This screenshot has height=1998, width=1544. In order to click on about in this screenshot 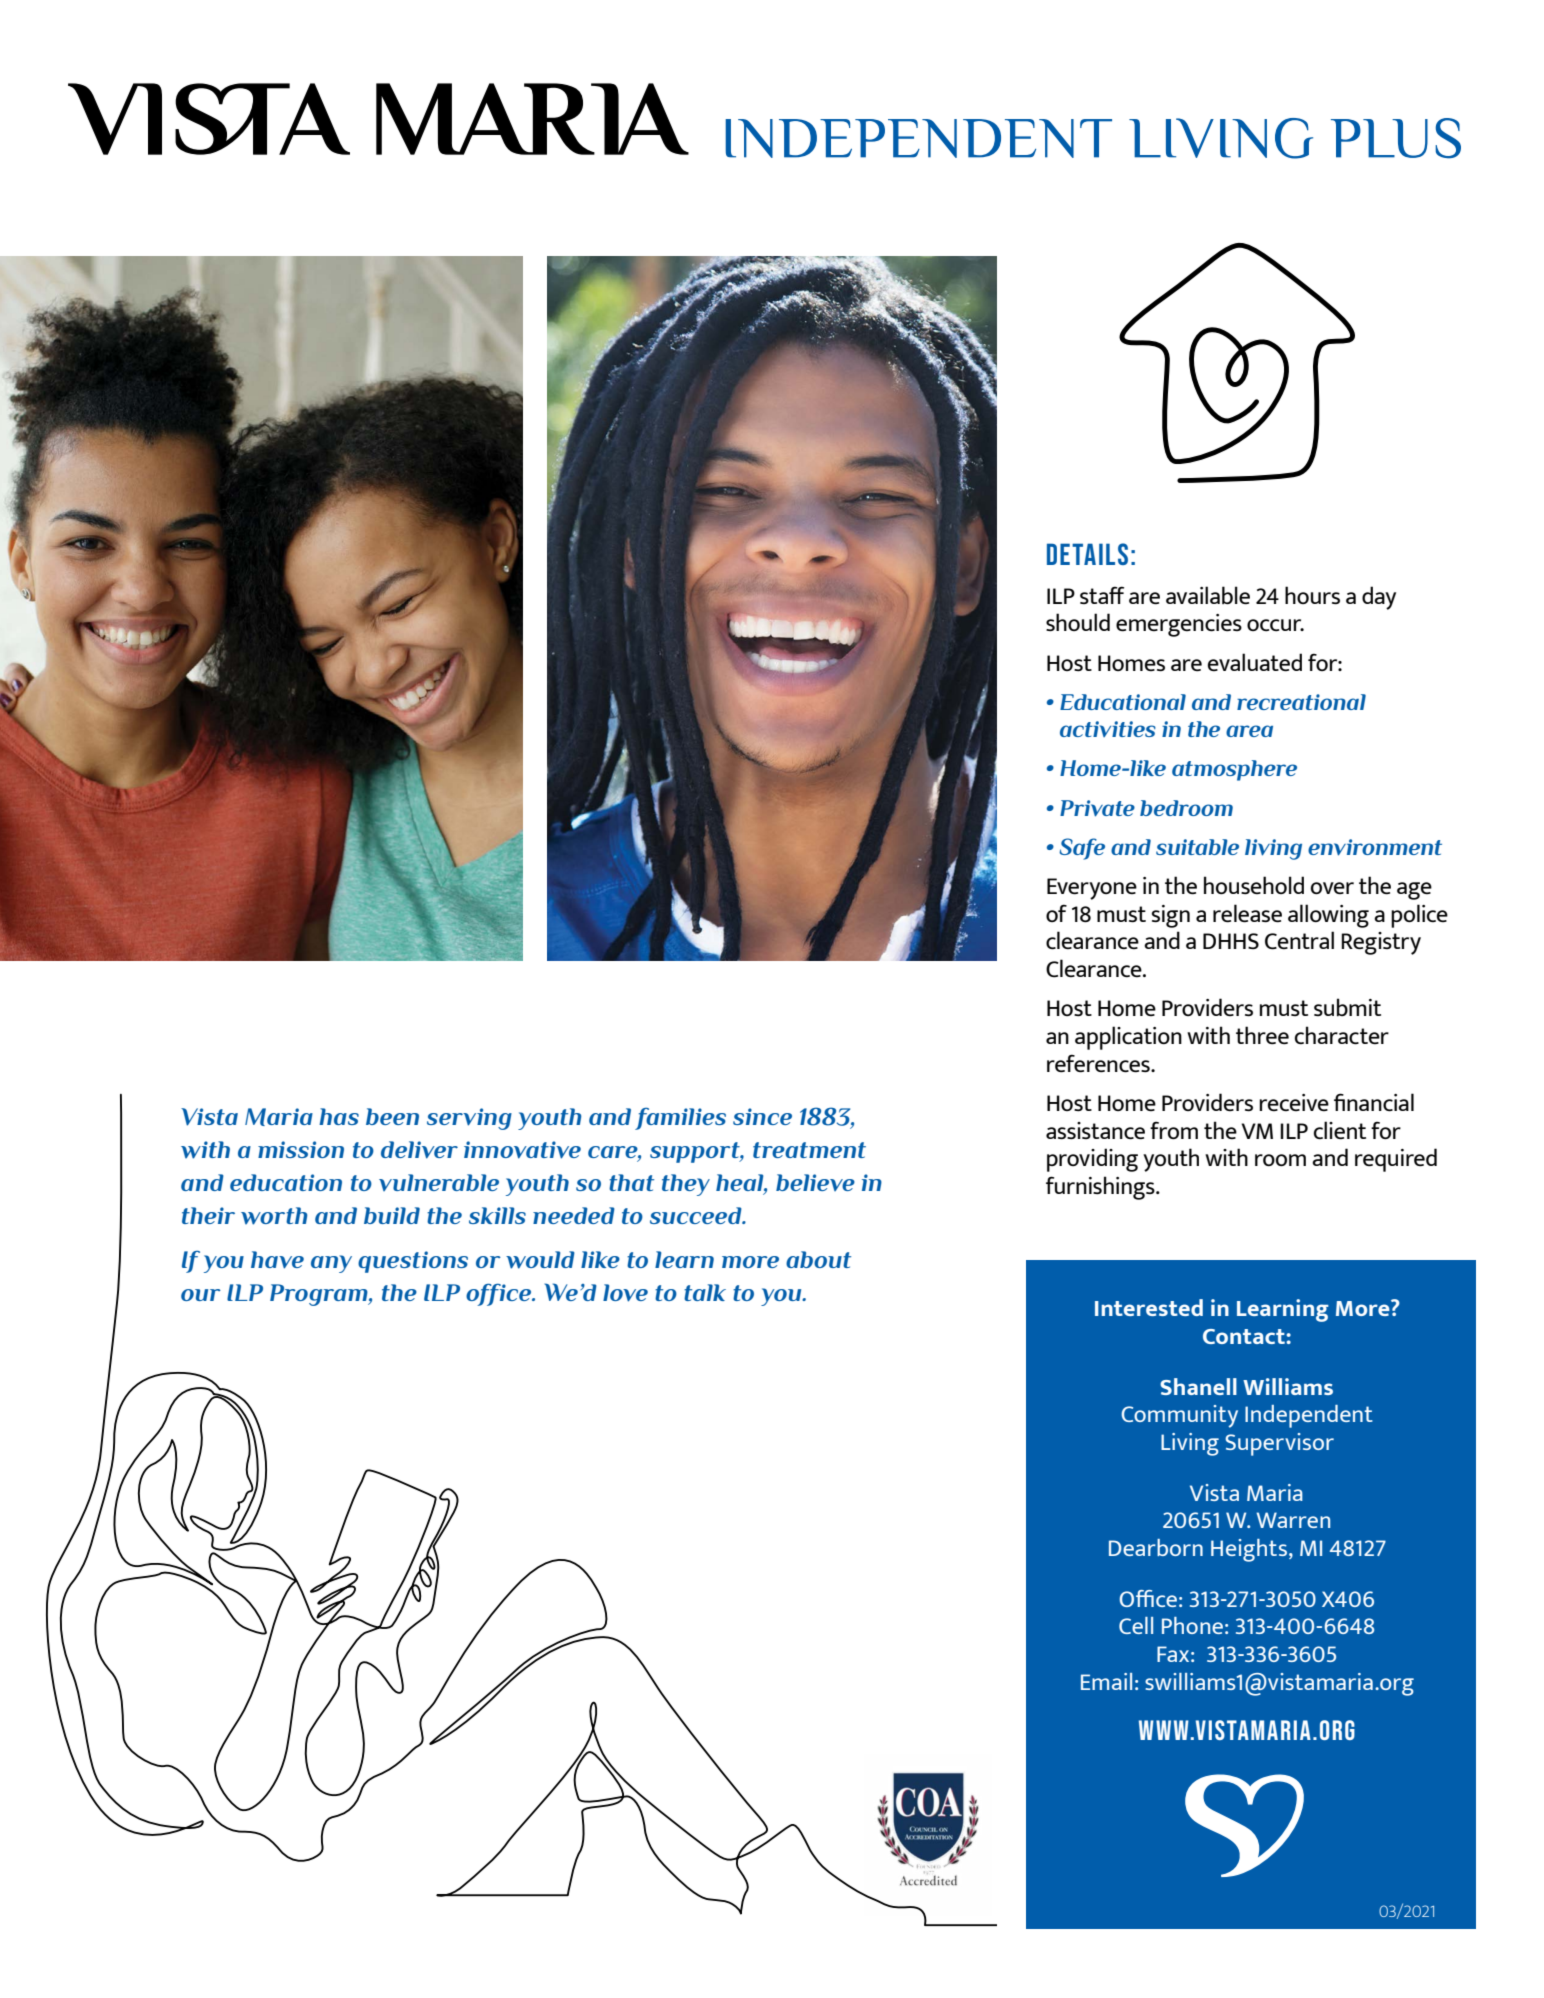, I will do `click(818, 1259)`.
